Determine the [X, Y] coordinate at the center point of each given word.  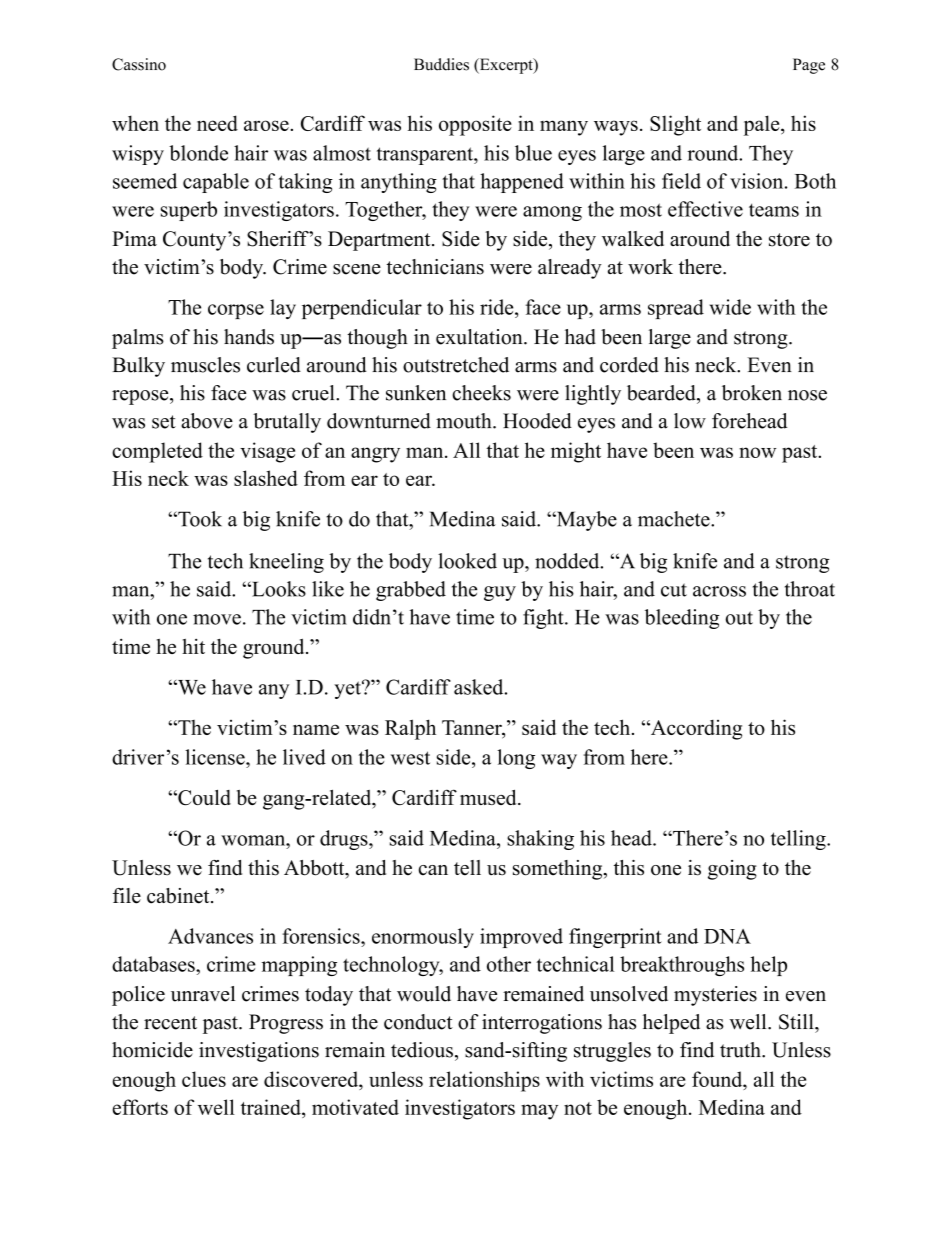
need [217, 123]
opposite [475, 125]
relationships [484, 1081]
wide [730, 307]
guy [500, 593]
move [217, 619]
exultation [480, 337]
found [718, 1079]
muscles [205, 365]
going [732, 870]
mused [489, 797]
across [719, 591]
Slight [675, 125]
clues [204, 1079]
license [216, 757]
